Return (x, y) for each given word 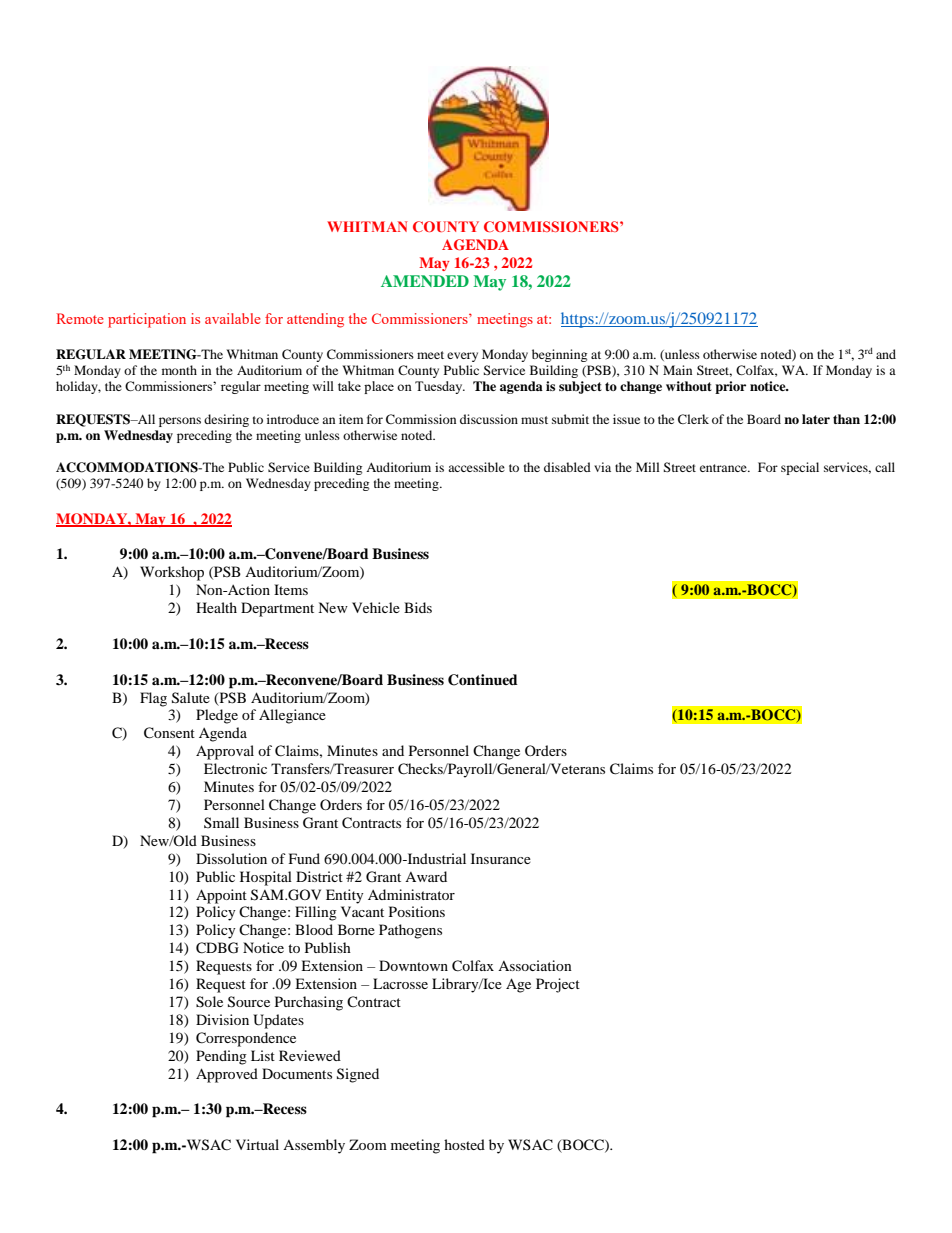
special (800, 468)
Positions (417, 911)
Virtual (257, 1144)
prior (730, 387)
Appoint (221, 896)
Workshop (172, 573)
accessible (476, 467)
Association (535, 965)
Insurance (501, 858)
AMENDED (425, 281)
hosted (464, 1144)
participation (147, 320)
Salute (191, 698)
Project (558, 985)
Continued (483, 680)
